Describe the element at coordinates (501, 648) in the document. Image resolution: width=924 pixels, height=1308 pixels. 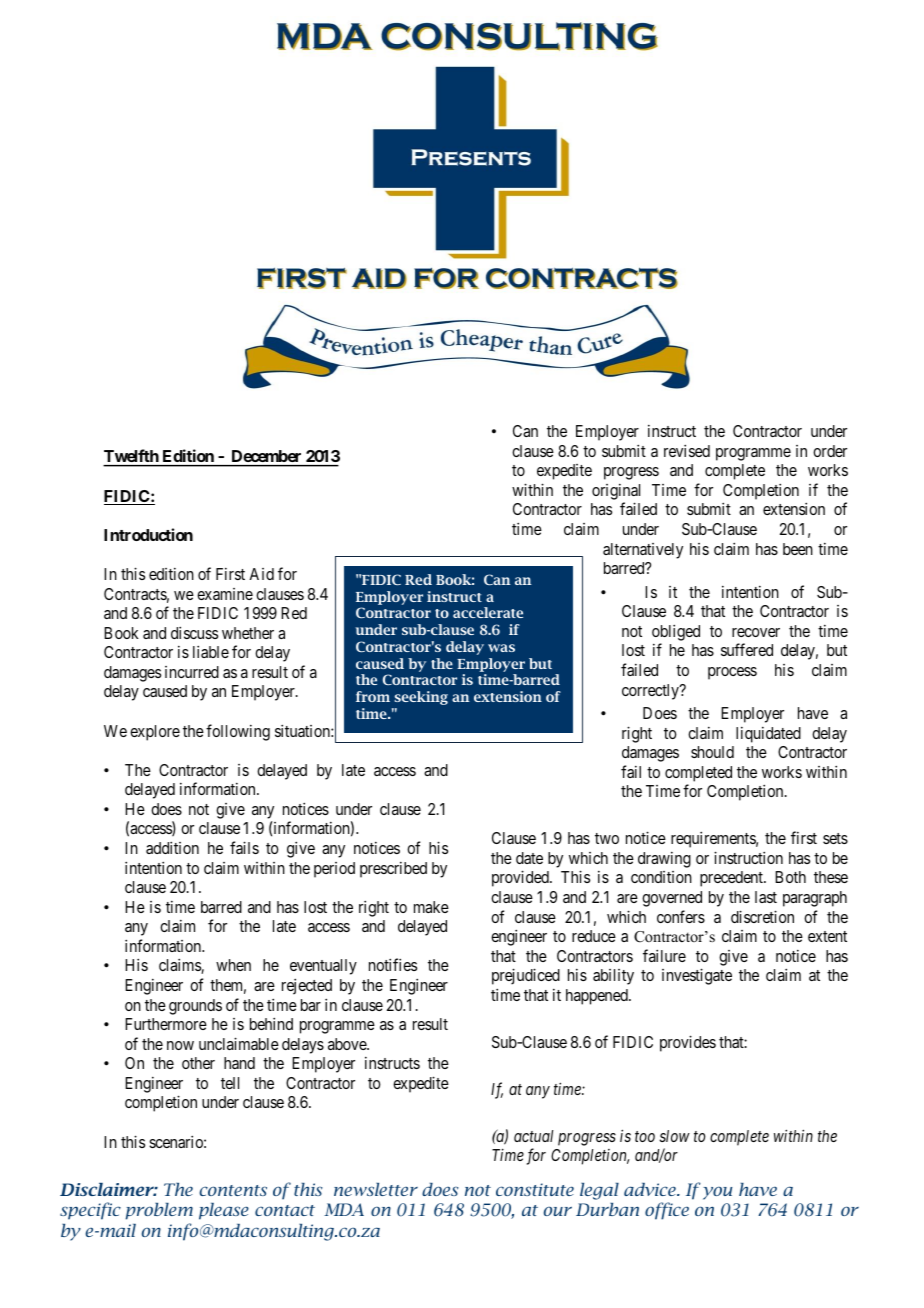
I see `was` at that location.
